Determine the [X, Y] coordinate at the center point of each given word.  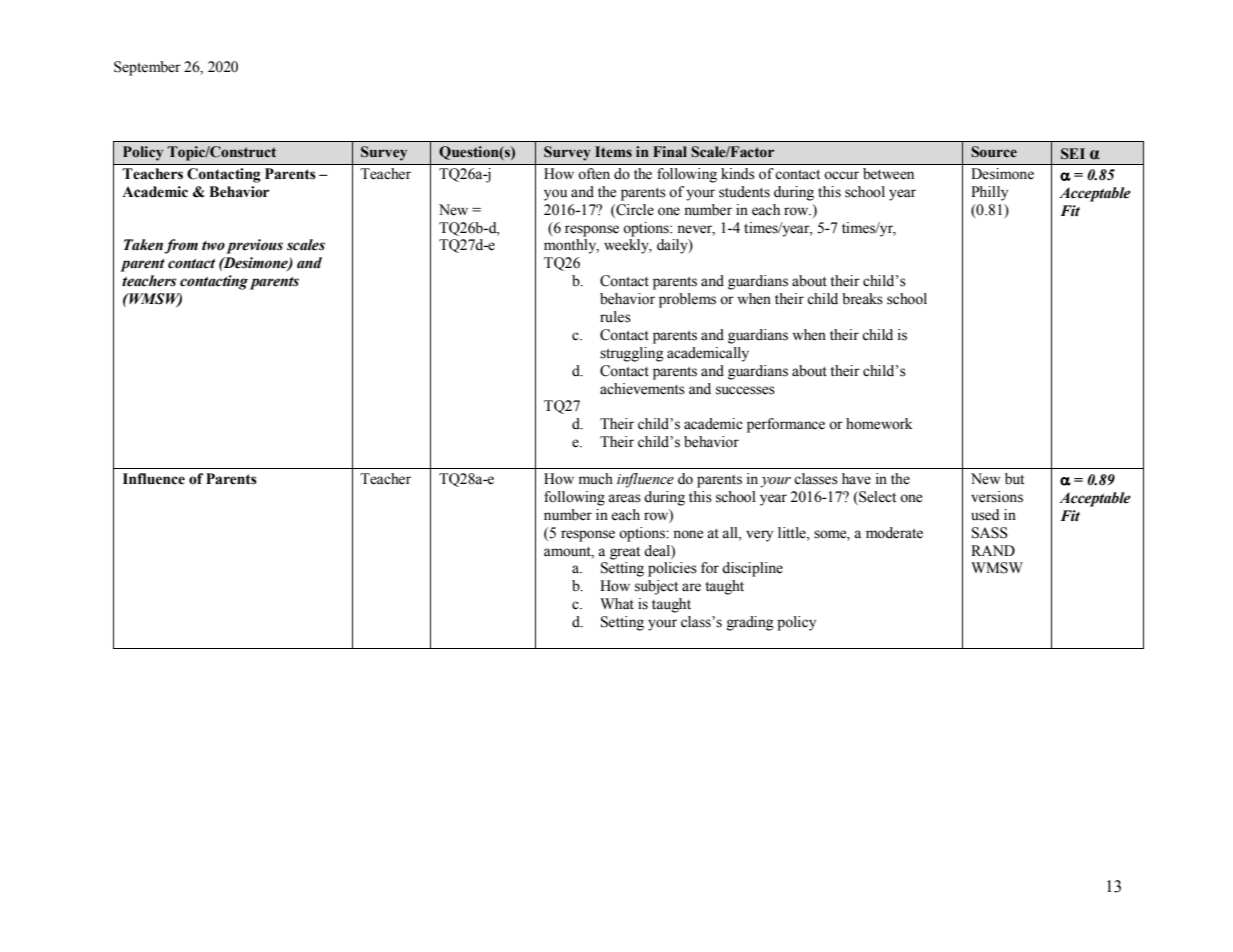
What [617, 603]
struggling [632, 354]
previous [254, 246]
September [147, 68]
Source [994, 152]
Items [613, 152]
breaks [862, 299]
